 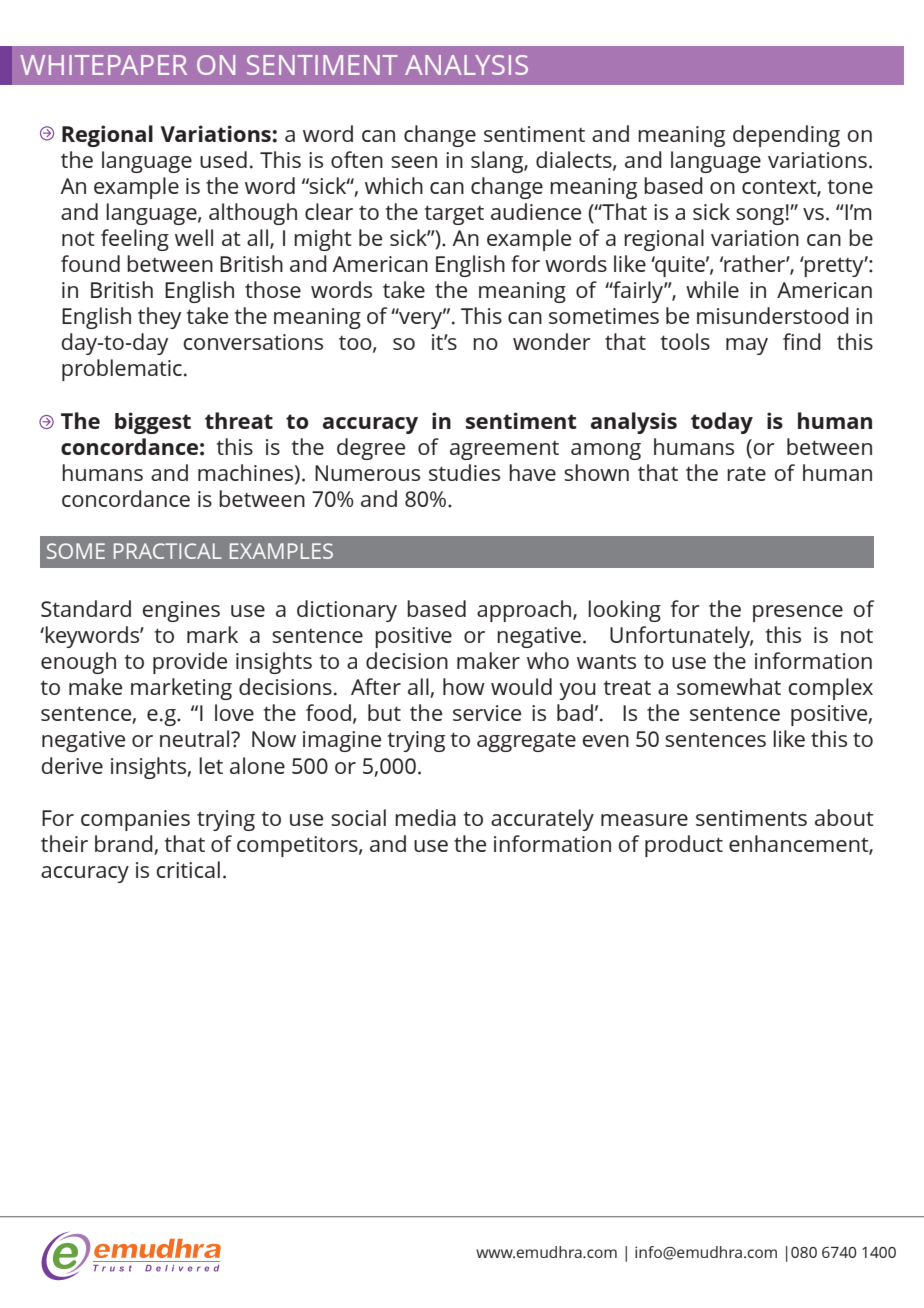 I want to click on WHITEPAPER, so click(x=103, y=65).
